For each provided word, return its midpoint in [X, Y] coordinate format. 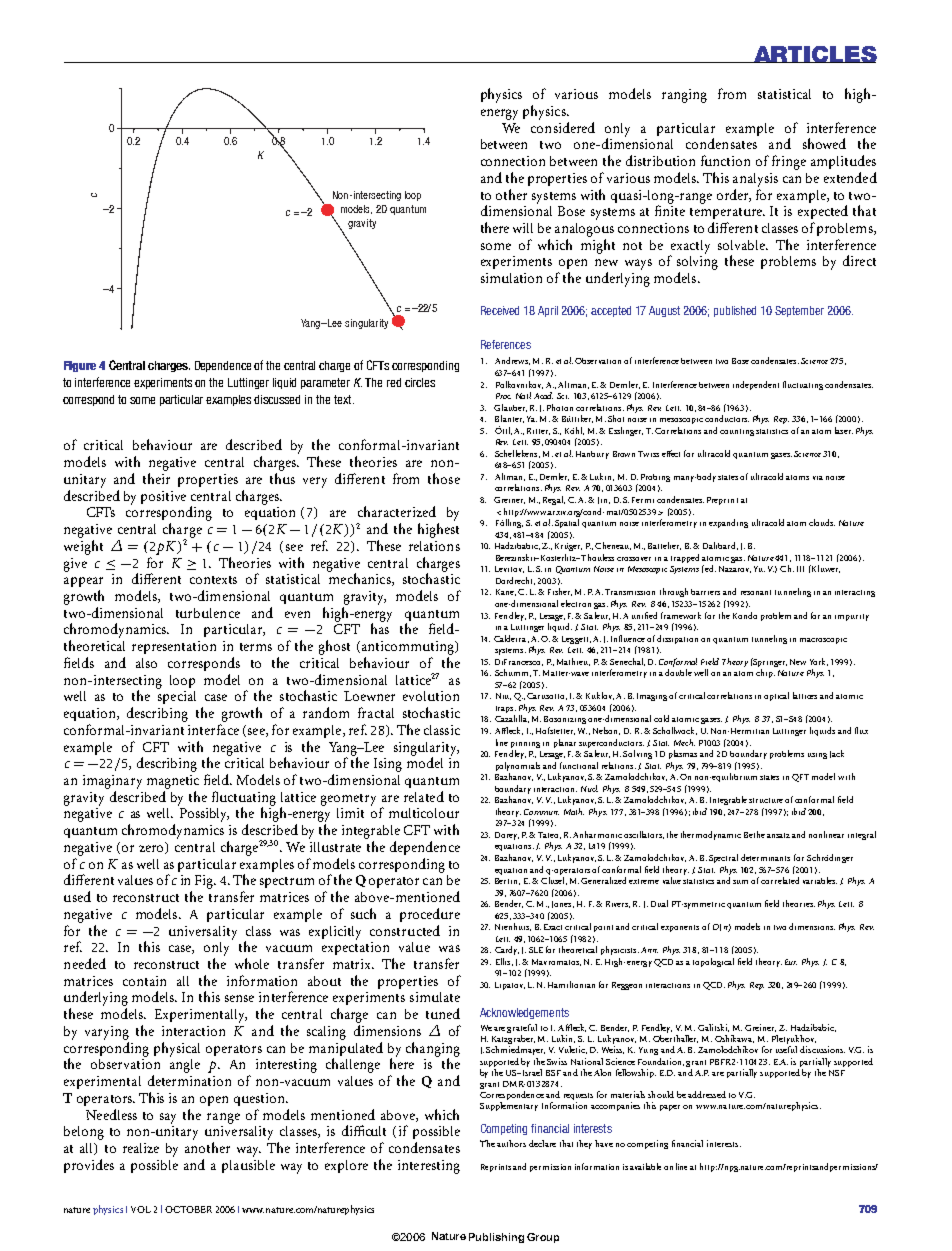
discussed [277, 399]
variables [820, 880]
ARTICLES [814, 54]
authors [511, 1143]
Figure [80, 366]
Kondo [745, 615]
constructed [405, 930]
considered [563, 127]
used [77, 896]
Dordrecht [515, 581]
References [506, 344]
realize [141, 1148]
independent [756, 385]
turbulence [208, 613]
